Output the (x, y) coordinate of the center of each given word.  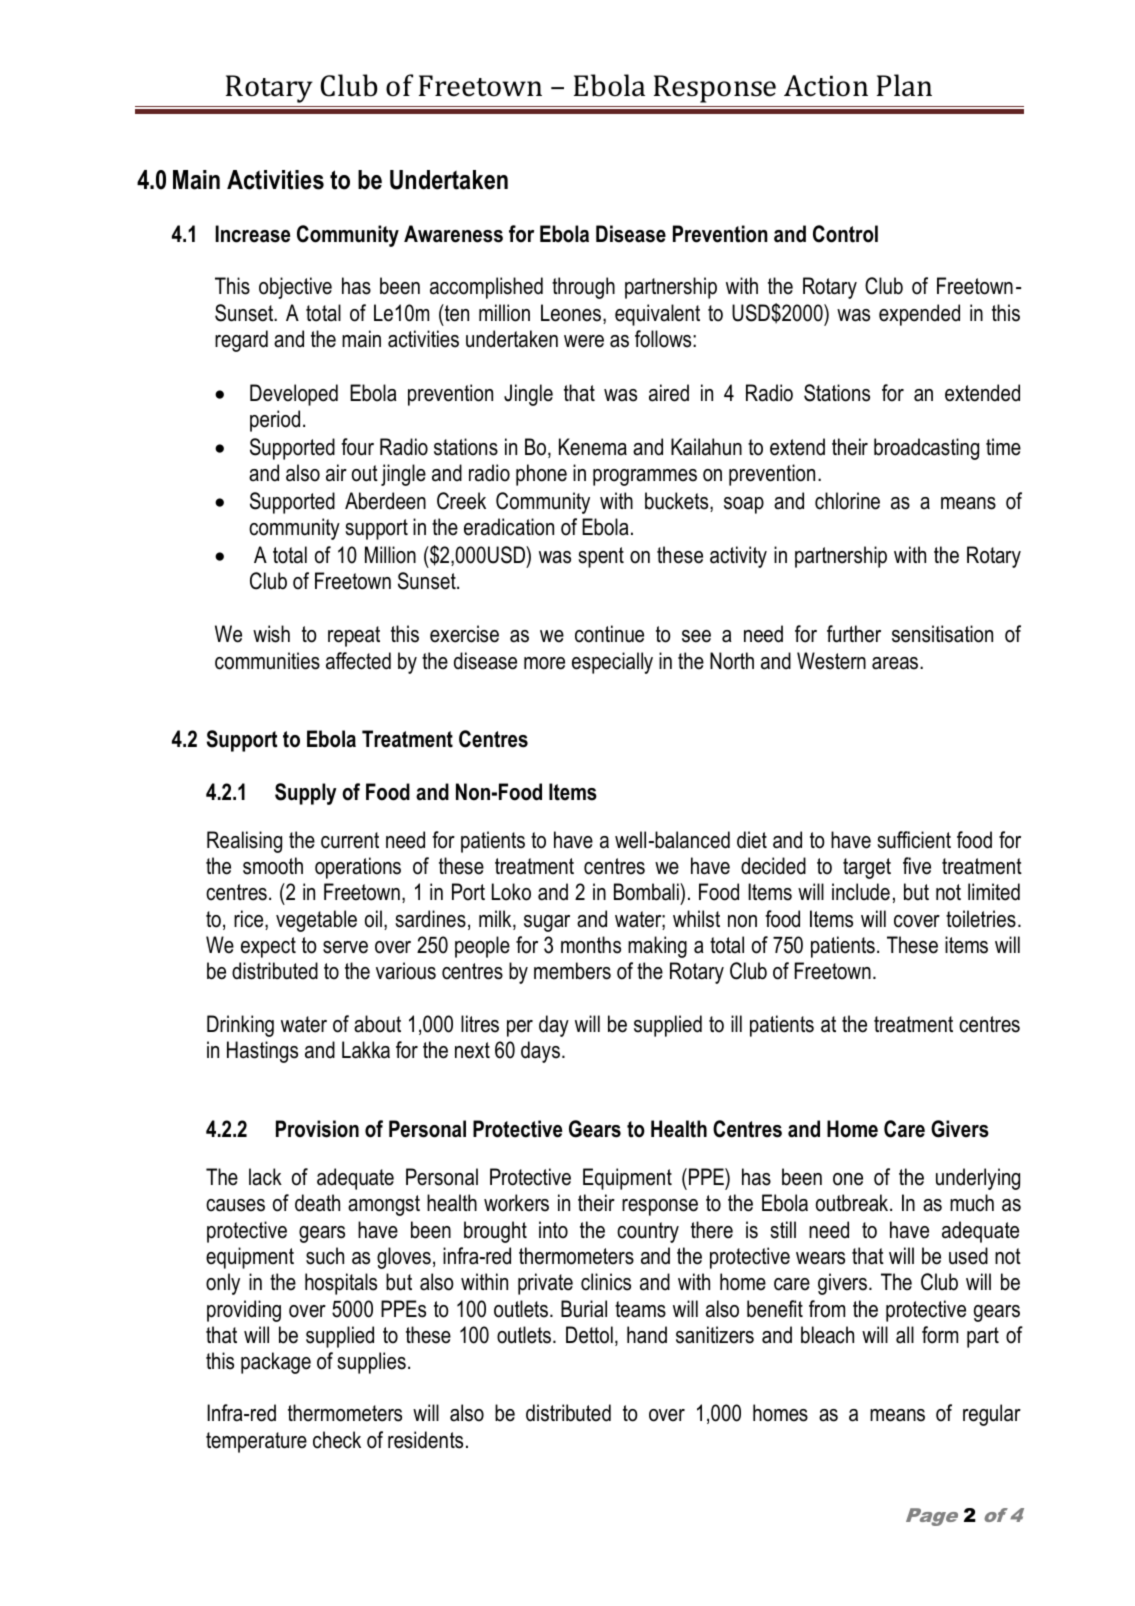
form (940, 1335)
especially (612, 663)
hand (647, 1335)
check (337, 1440)
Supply (306, 794)
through (583, 288)
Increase (252, 234)
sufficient (914, 840)
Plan (904, 85)
